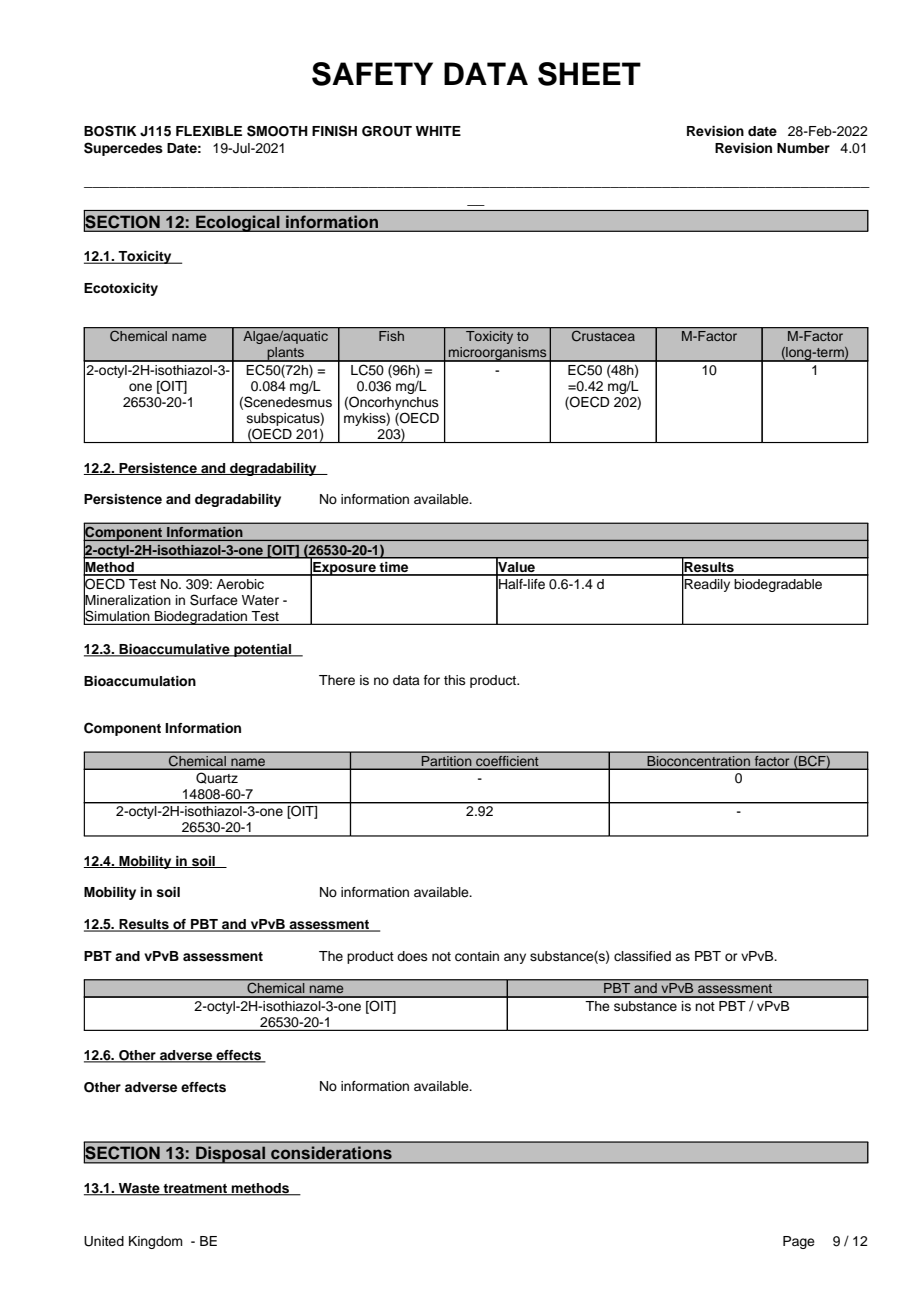 Image resolution: width=924 pixels, height=1308 pixels. I want to click on this, so click(455, 680).
